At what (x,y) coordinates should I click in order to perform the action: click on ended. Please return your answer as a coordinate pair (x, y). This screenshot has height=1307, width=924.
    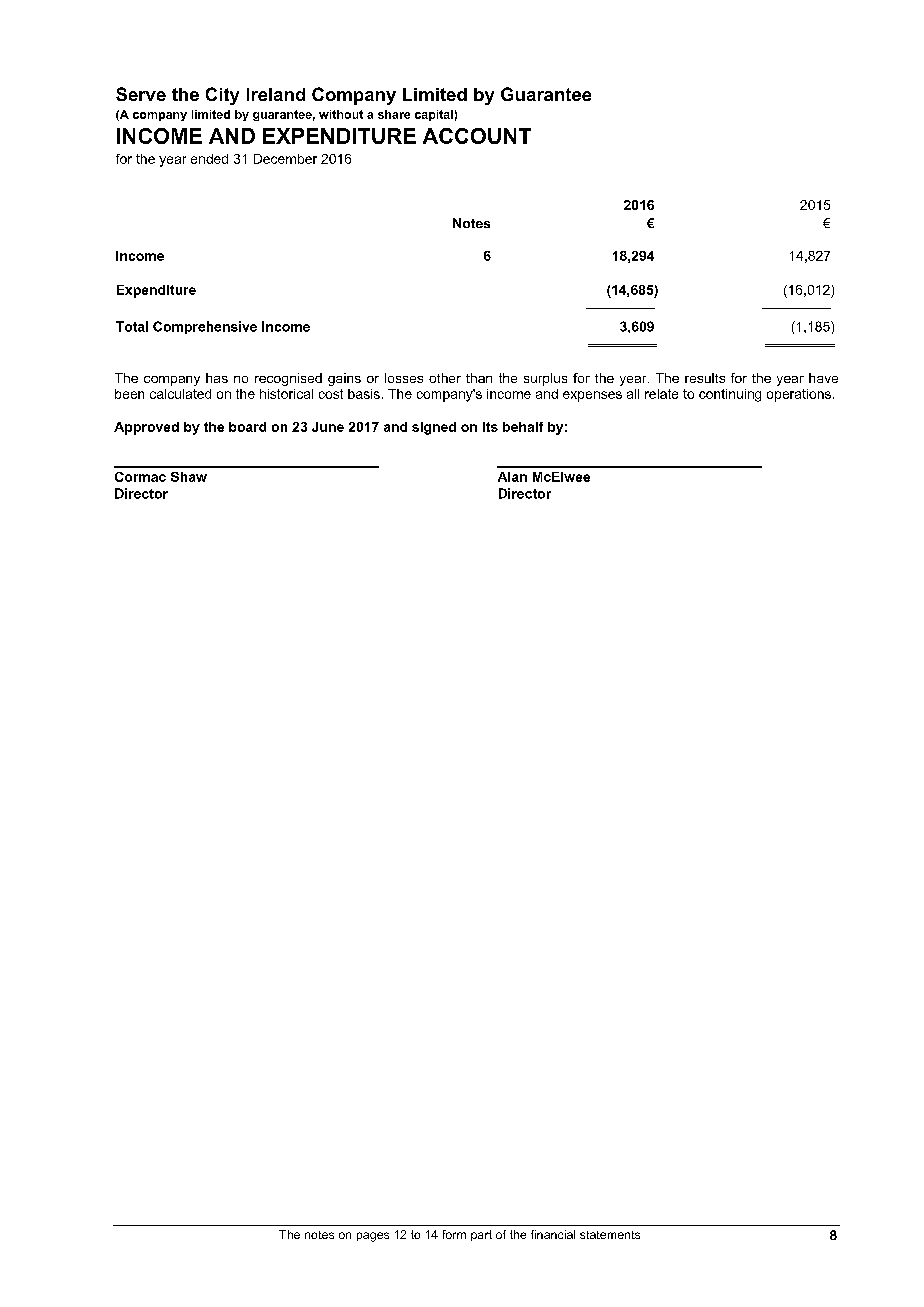
    Looking at the image, I should click on (209, 159).
